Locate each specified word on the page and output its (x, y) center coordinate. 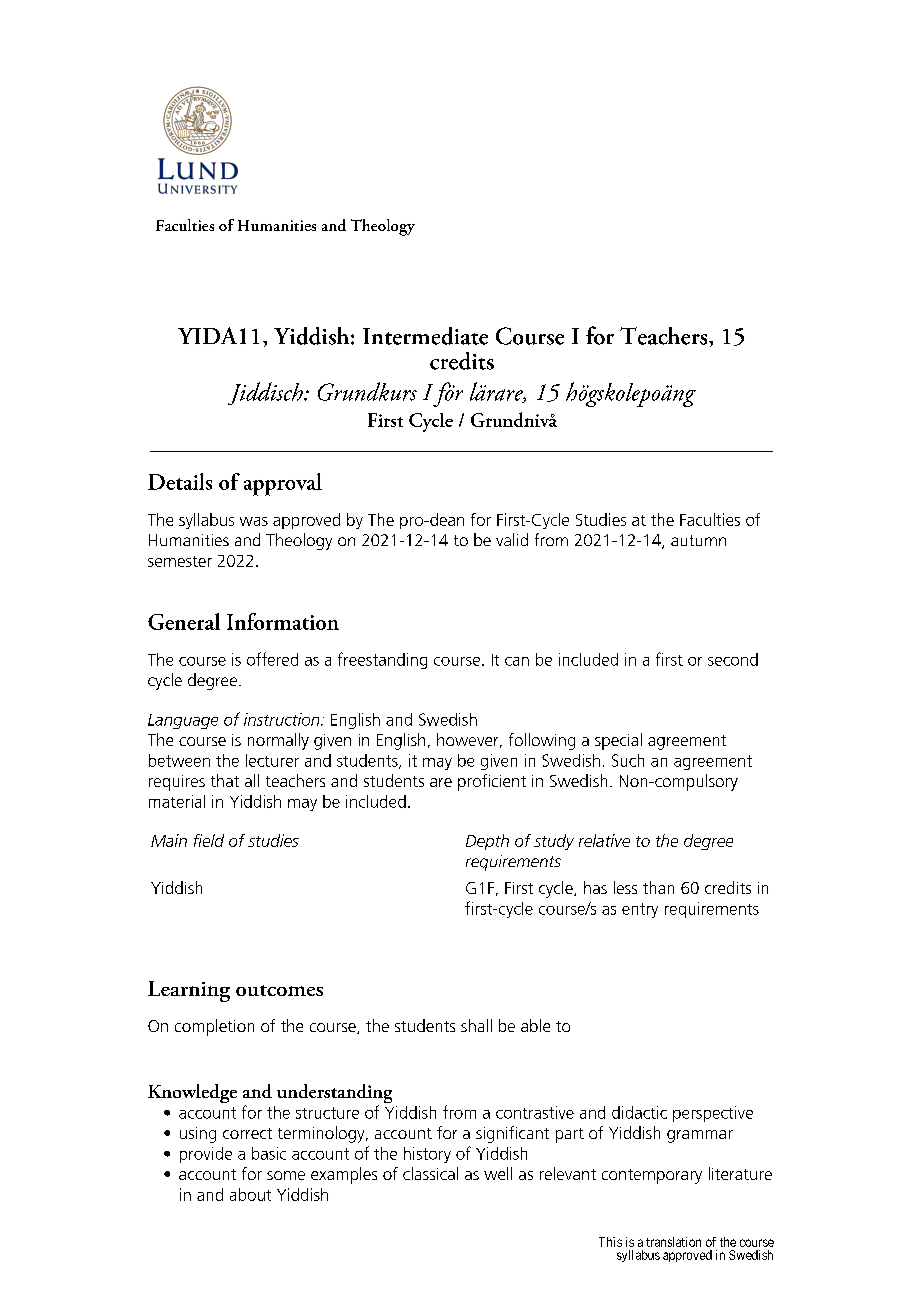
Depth (487, 842)
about (250, 1194)
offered (272, 659)
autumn (698, 540)
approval (283, 484)
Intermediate (425, 336)
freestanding (382, 660)
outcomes (279, 990)
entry (640, 910)
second (733, 659)
